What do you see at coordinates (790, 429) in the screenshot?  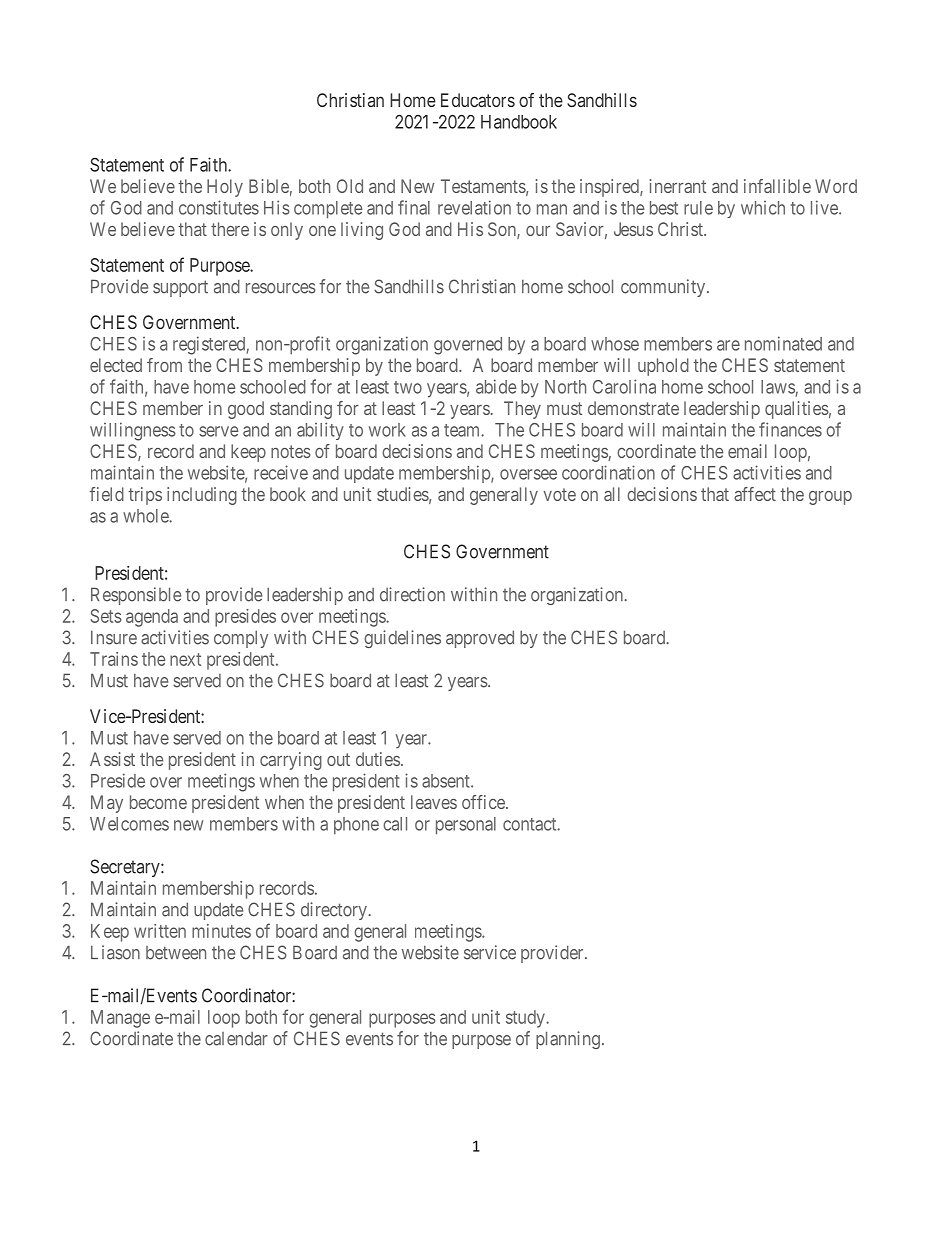 I see `finances` at bounding box center [790, 429].
